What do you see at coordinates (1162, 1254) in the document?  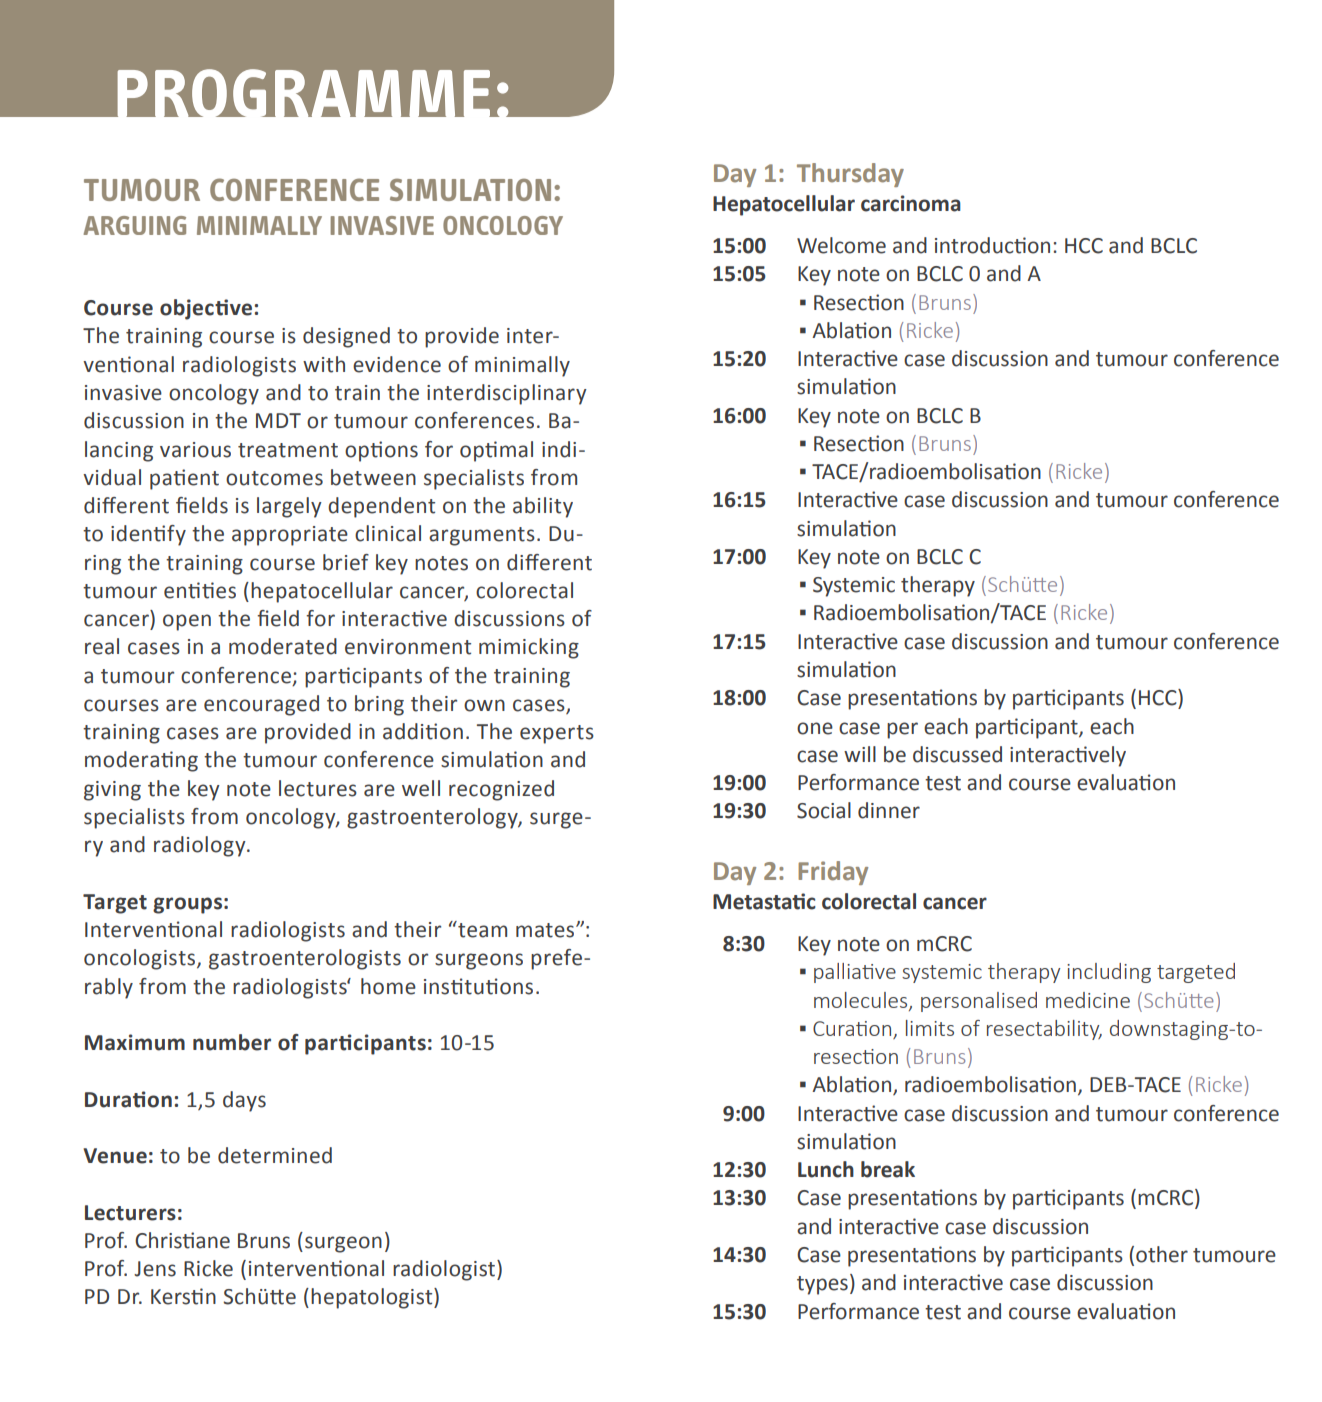 I see `other` at bounding box center [1162, 1254].
